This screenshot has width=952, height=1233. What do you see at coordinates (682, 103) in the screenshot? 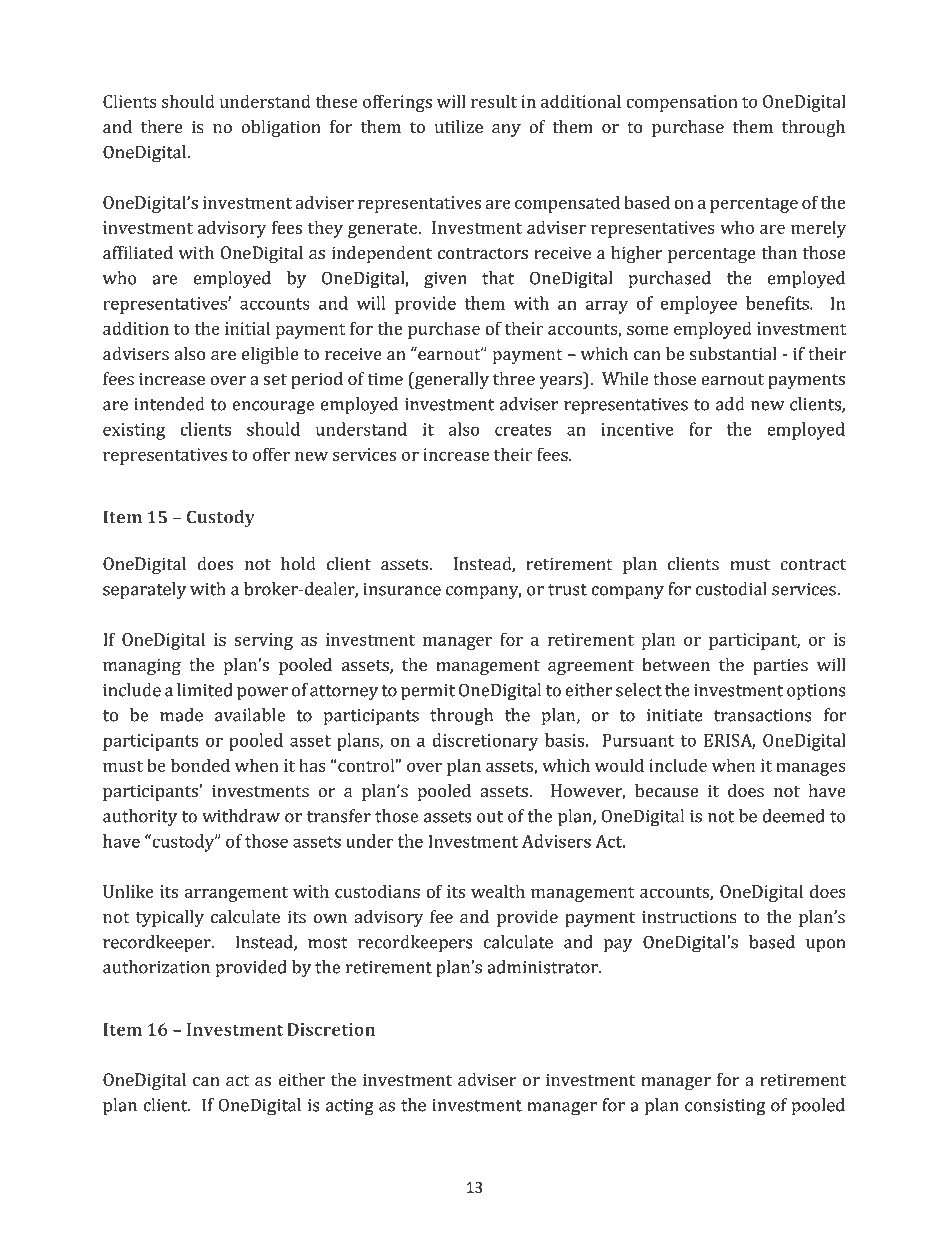
I see `compensation` at bounding box center [682, 103].
